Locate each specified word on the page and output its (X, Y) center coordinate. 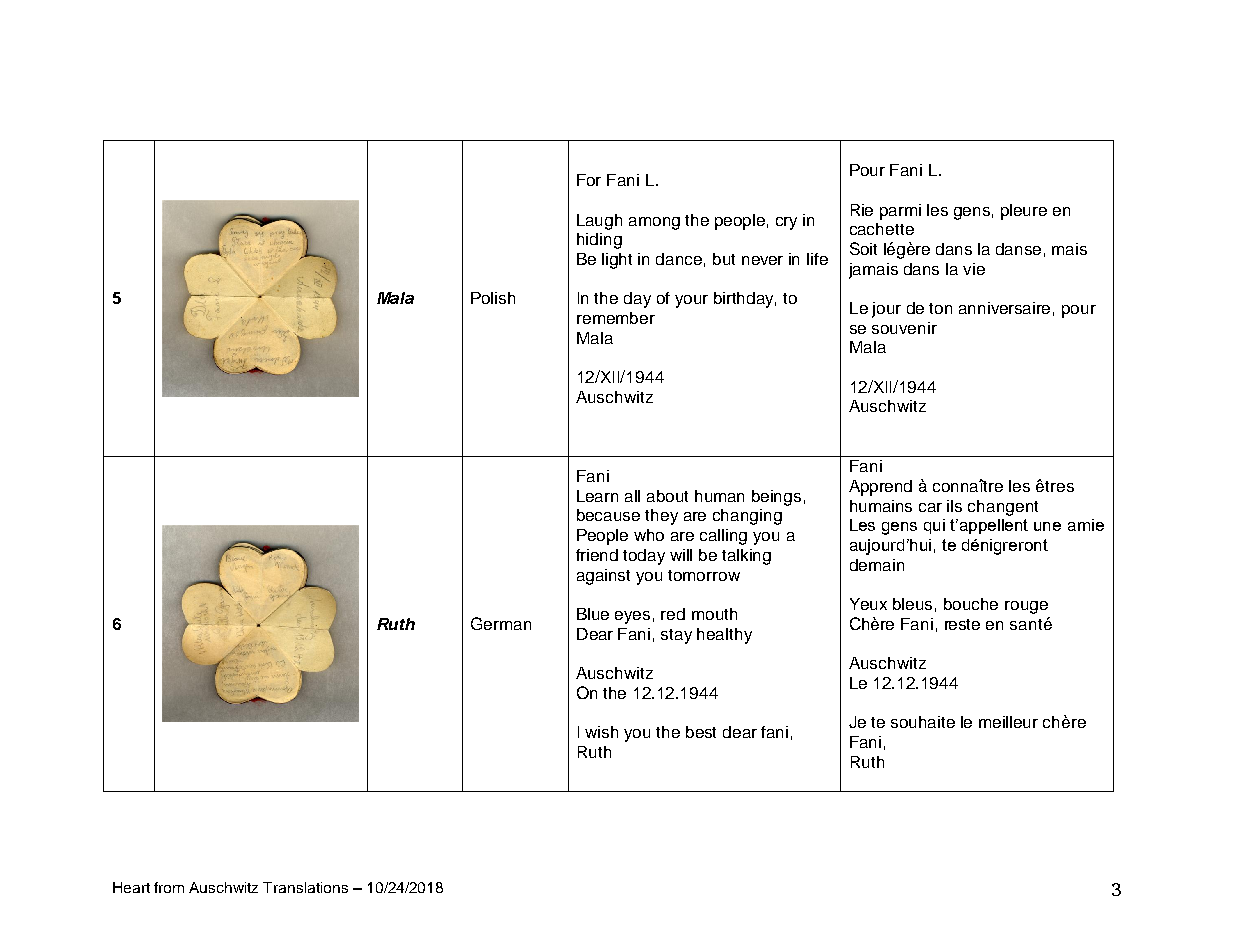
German (501, 623)
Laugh (599, 222)
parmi (900, 212)
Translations (305, 887)
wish (601, 732)
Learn (597, 496)
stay (676, 636)
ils (954, 506)
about (667, 496)
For (589, 180)
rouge (1026, 607)
